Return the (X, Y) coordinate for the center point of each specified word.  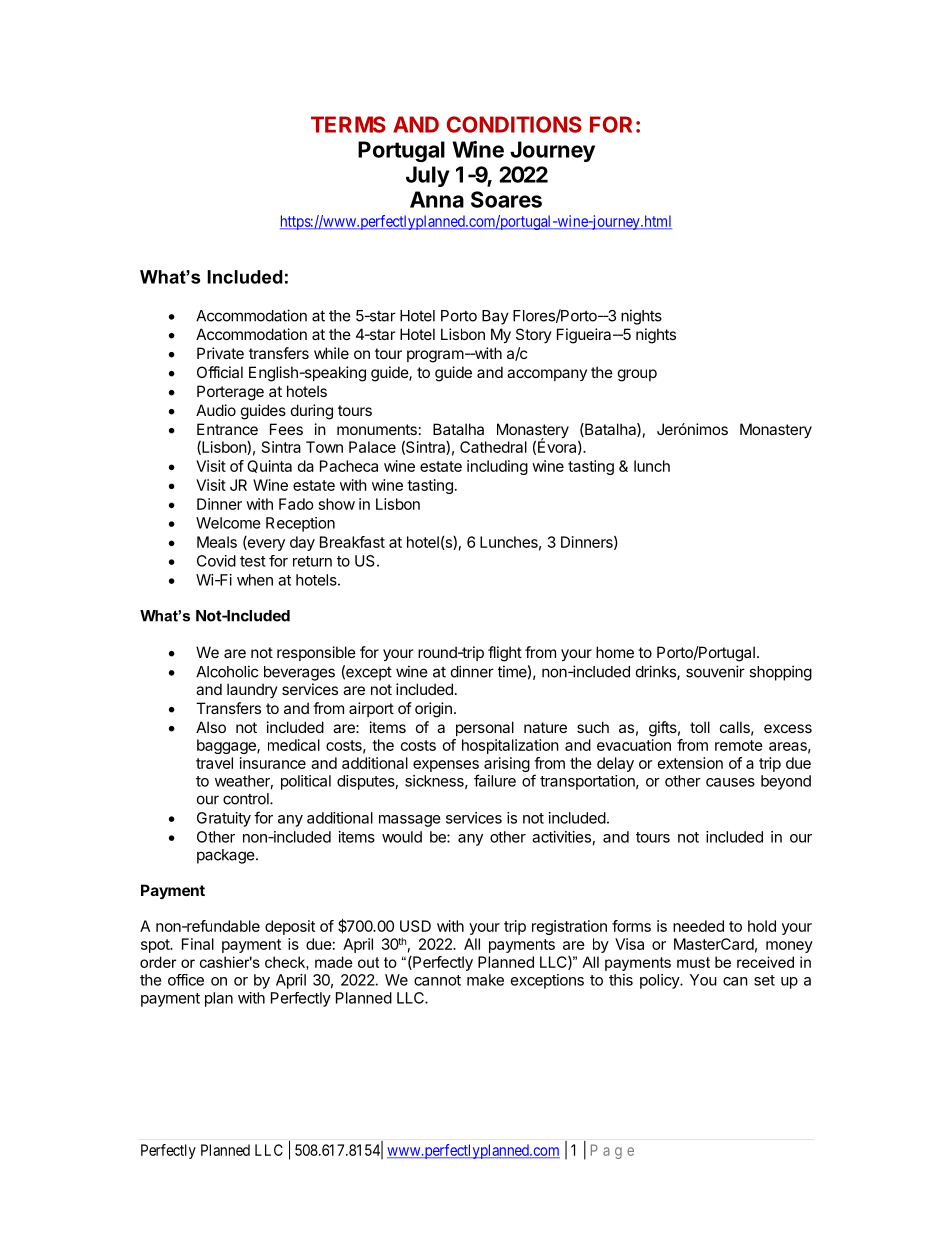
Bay (495, 317)
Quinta (269, 466)
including (497, 467)
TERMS (348, 124)
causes (730, 782)
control (247, 799)
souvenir (715, 671)
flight (505, 654)
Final (198, 944)
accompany (547, 375)
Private (220, 353)
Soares (506, 199)
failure (495, 780)
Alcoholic (227, 671)
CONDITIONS (514, 124)
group (637, 375)
